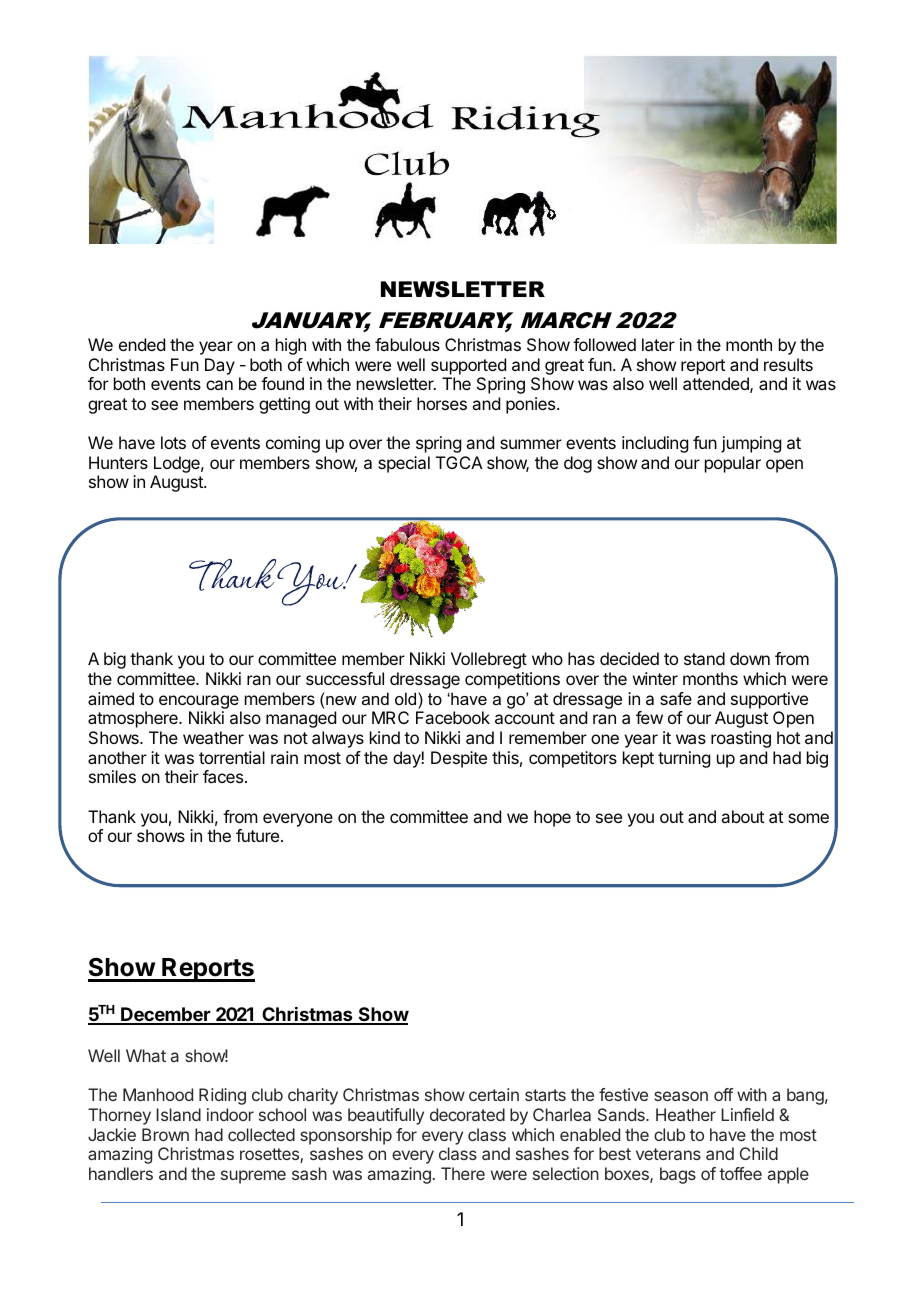  Describe the element at coordinates (742, 816) in the document. I see `about` at that location.
